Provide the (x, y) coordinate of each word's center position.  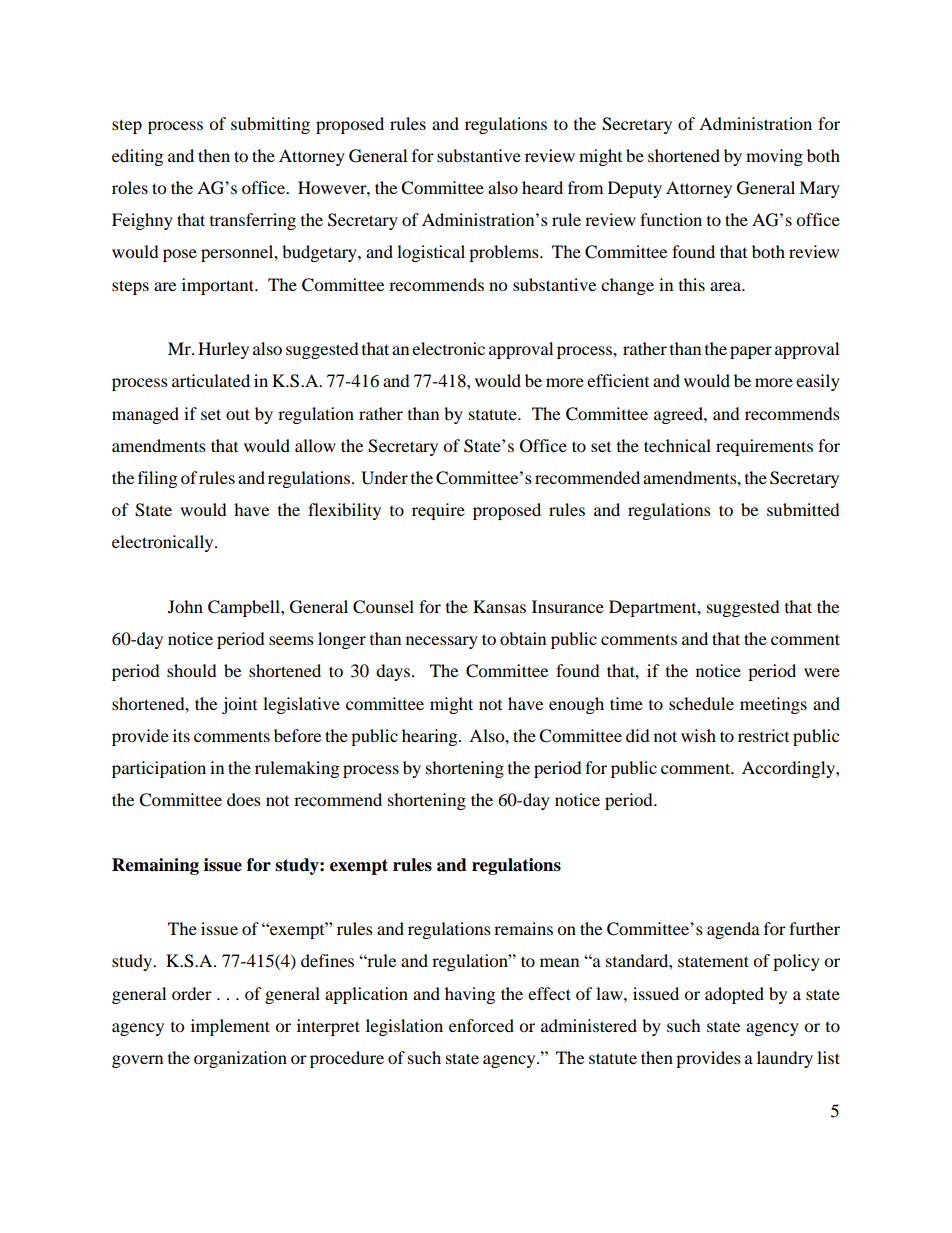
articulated (211, 380)
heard (542, 187)
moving (774, 157)
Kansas (499, 606)
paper (751, 352)
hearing (431, 737)
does (244, 799)
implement (230, 1027)
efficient (618, 380)
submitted (803, 509)
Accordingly (789, 769)
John (185, 606)
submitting (270, 125)
